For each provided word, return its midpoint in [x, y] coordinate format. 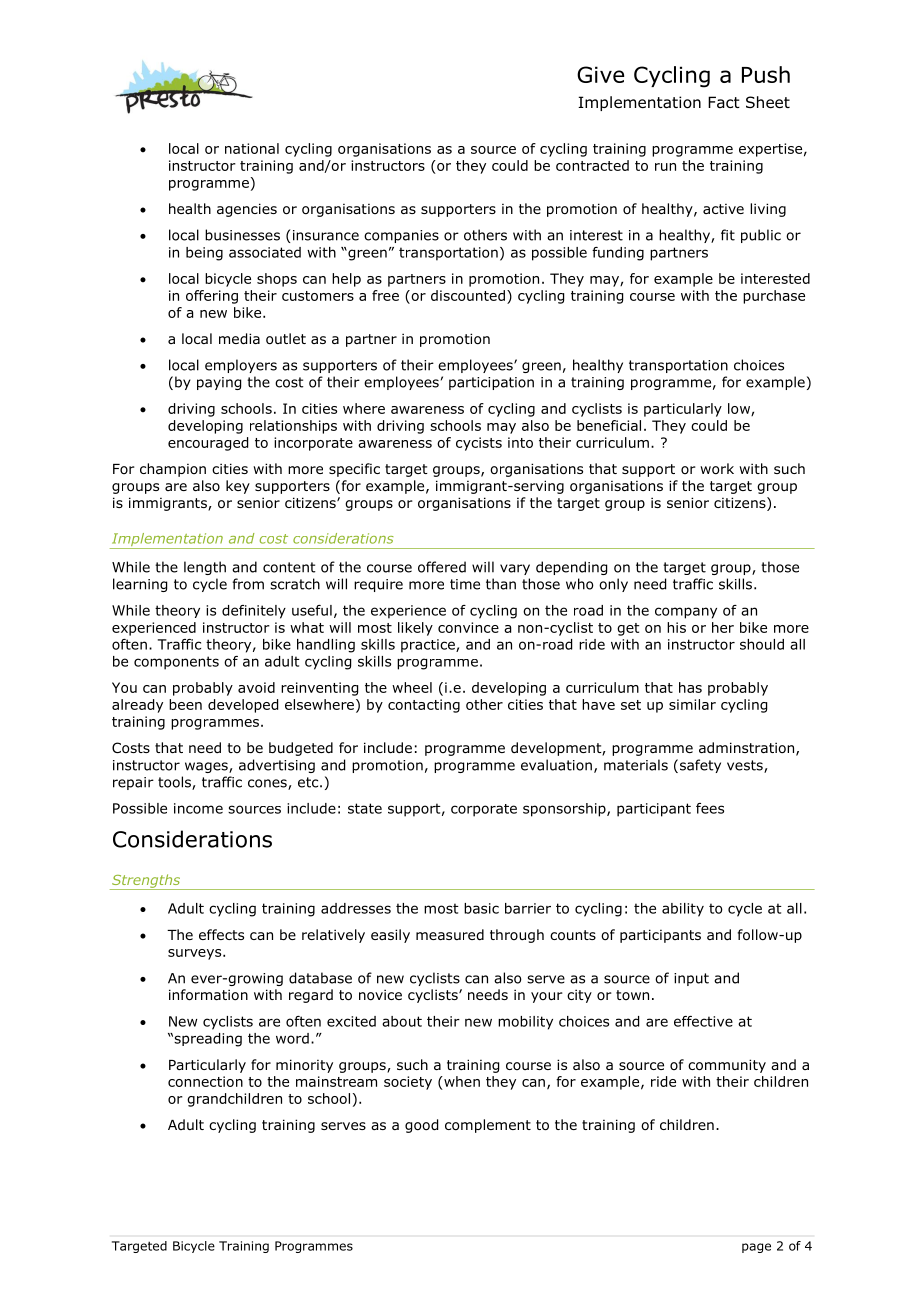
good [421, 1126]
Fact [724, 102]
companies [401, 236]
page [756, 1248]
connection [205, 1081]
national [252, 148]
